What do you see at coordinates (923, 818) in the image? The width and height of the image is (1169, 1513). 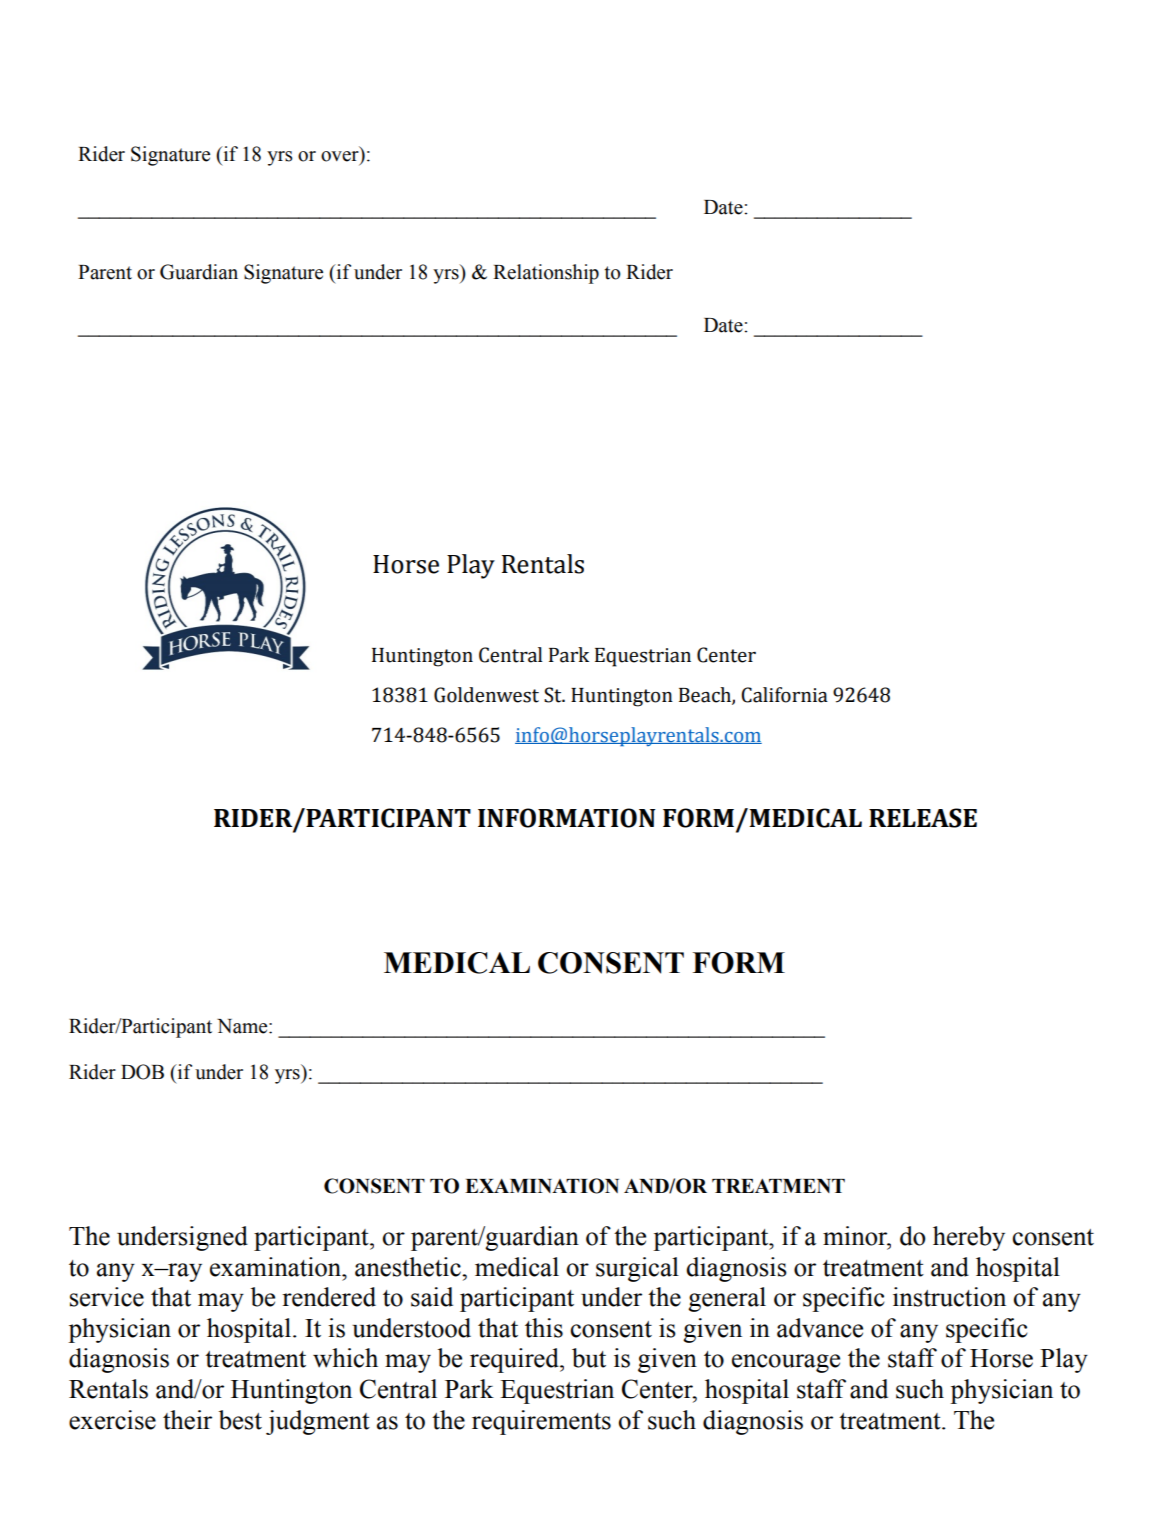 I see `RELEASE` at bounding box center [923, 818].
